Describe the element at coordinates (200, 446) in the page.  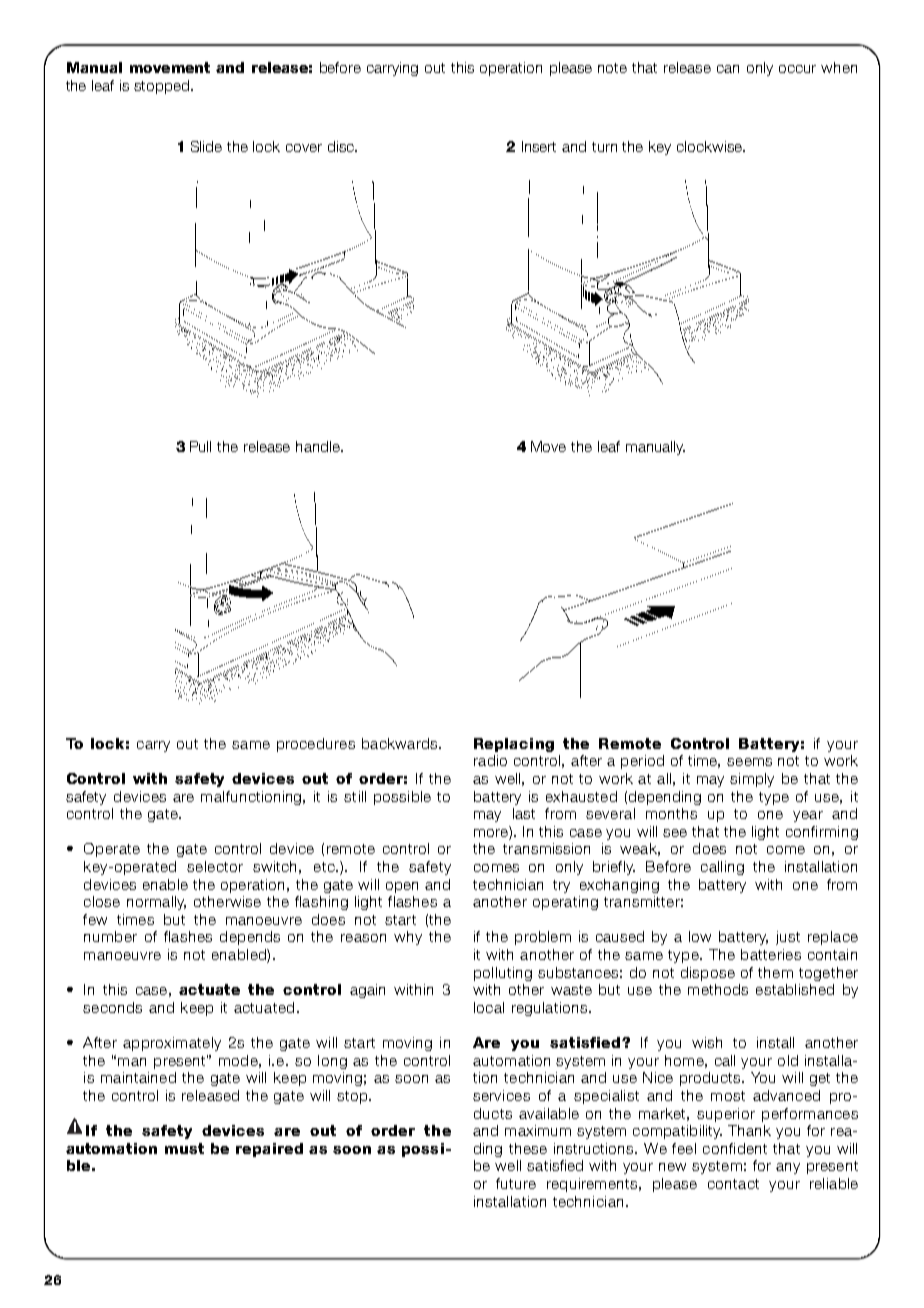
I see `Pull` at that location.
